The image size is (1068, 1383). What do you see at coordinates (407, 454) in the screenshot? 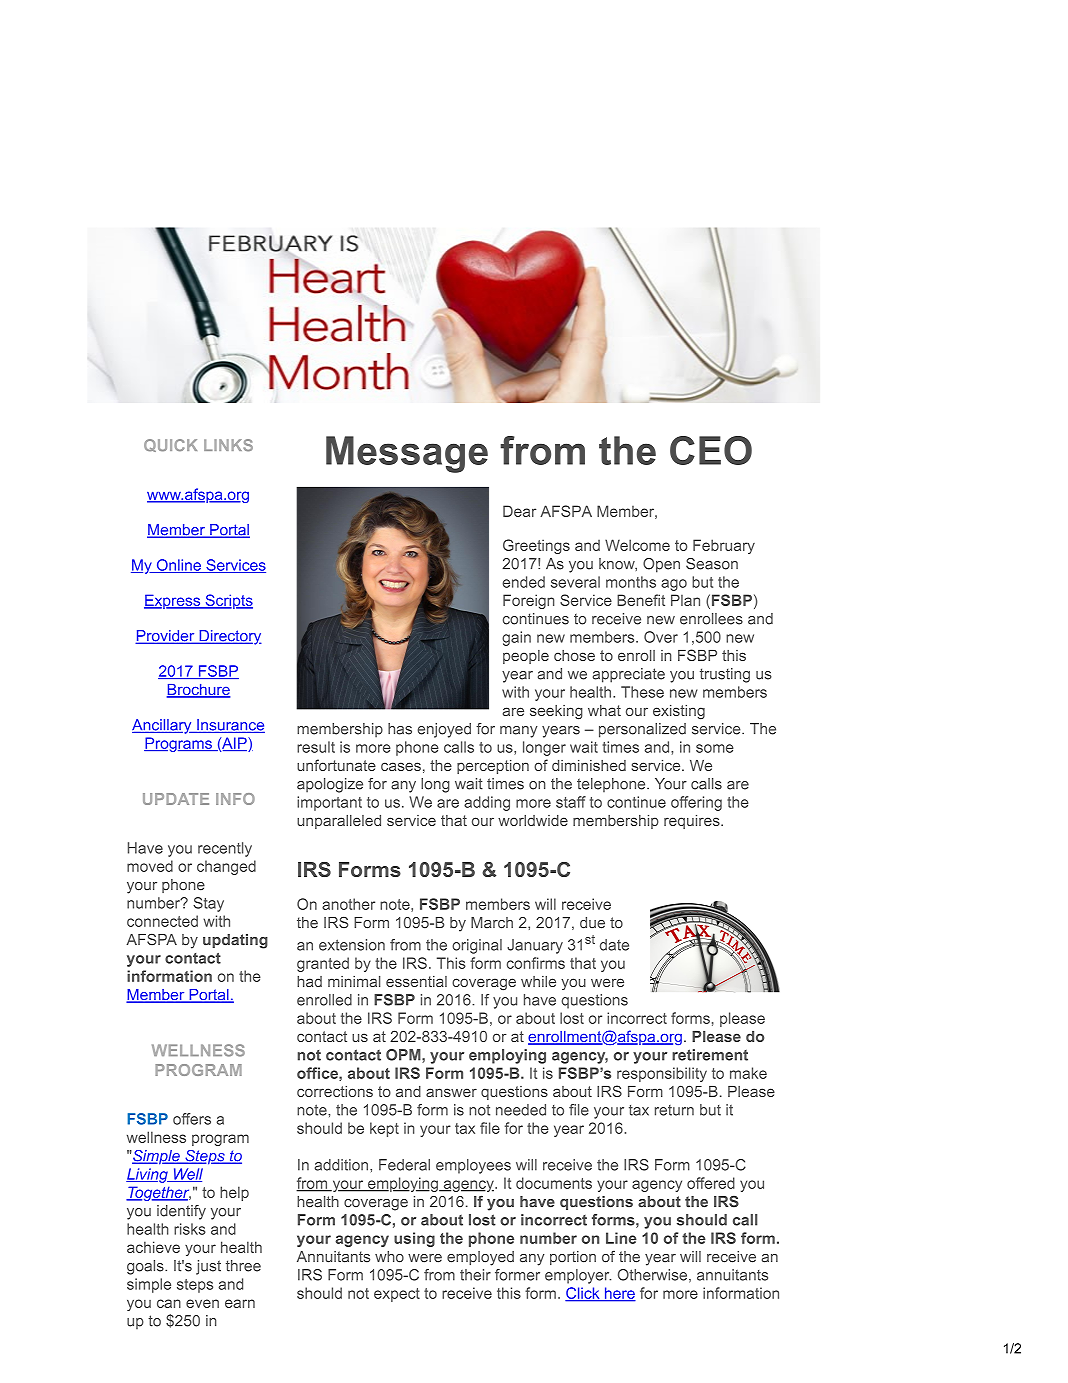
I see `Message` at bounding box center [407, 454].
